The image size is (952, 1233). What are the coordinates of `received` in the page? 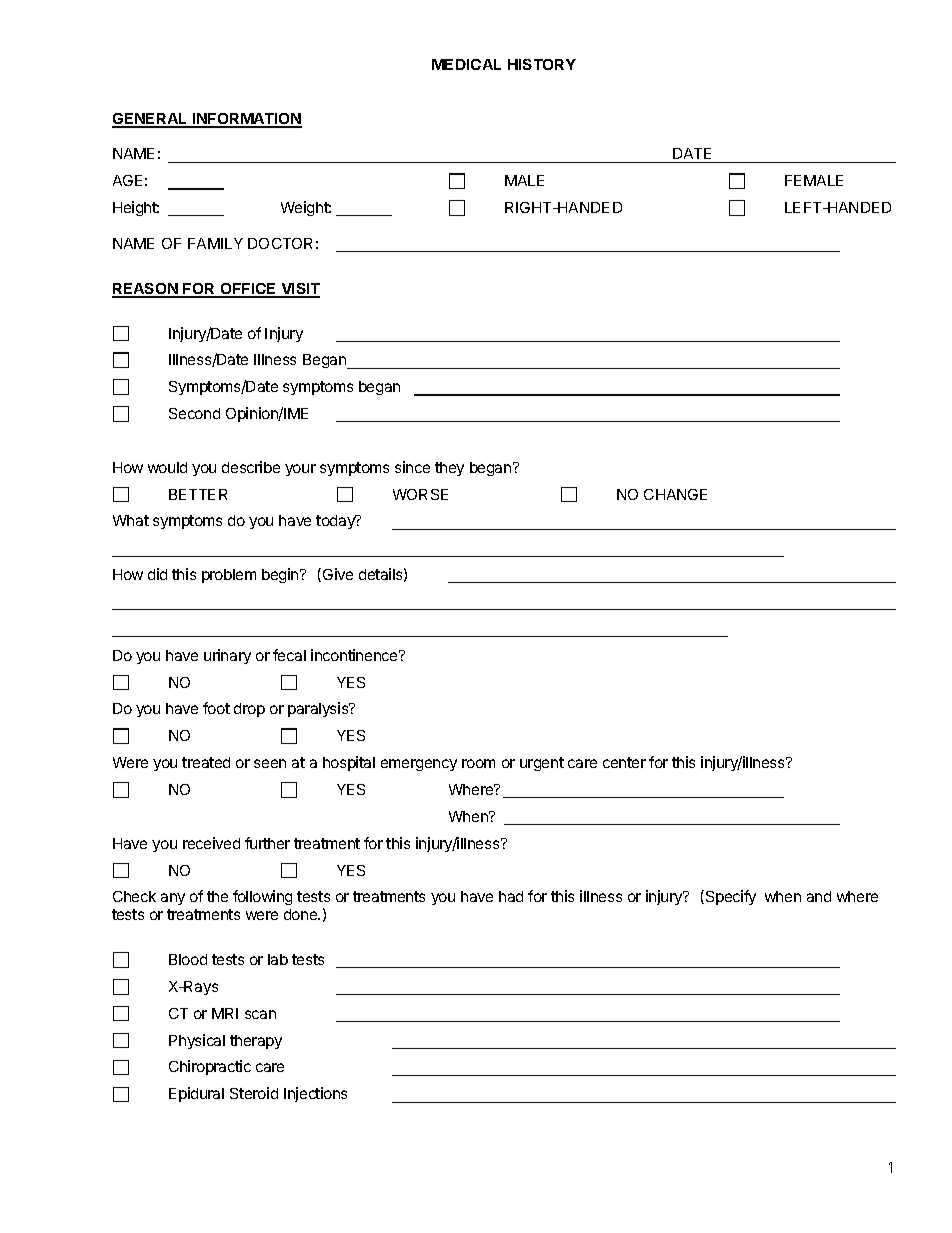 It's located at (211, 843).
